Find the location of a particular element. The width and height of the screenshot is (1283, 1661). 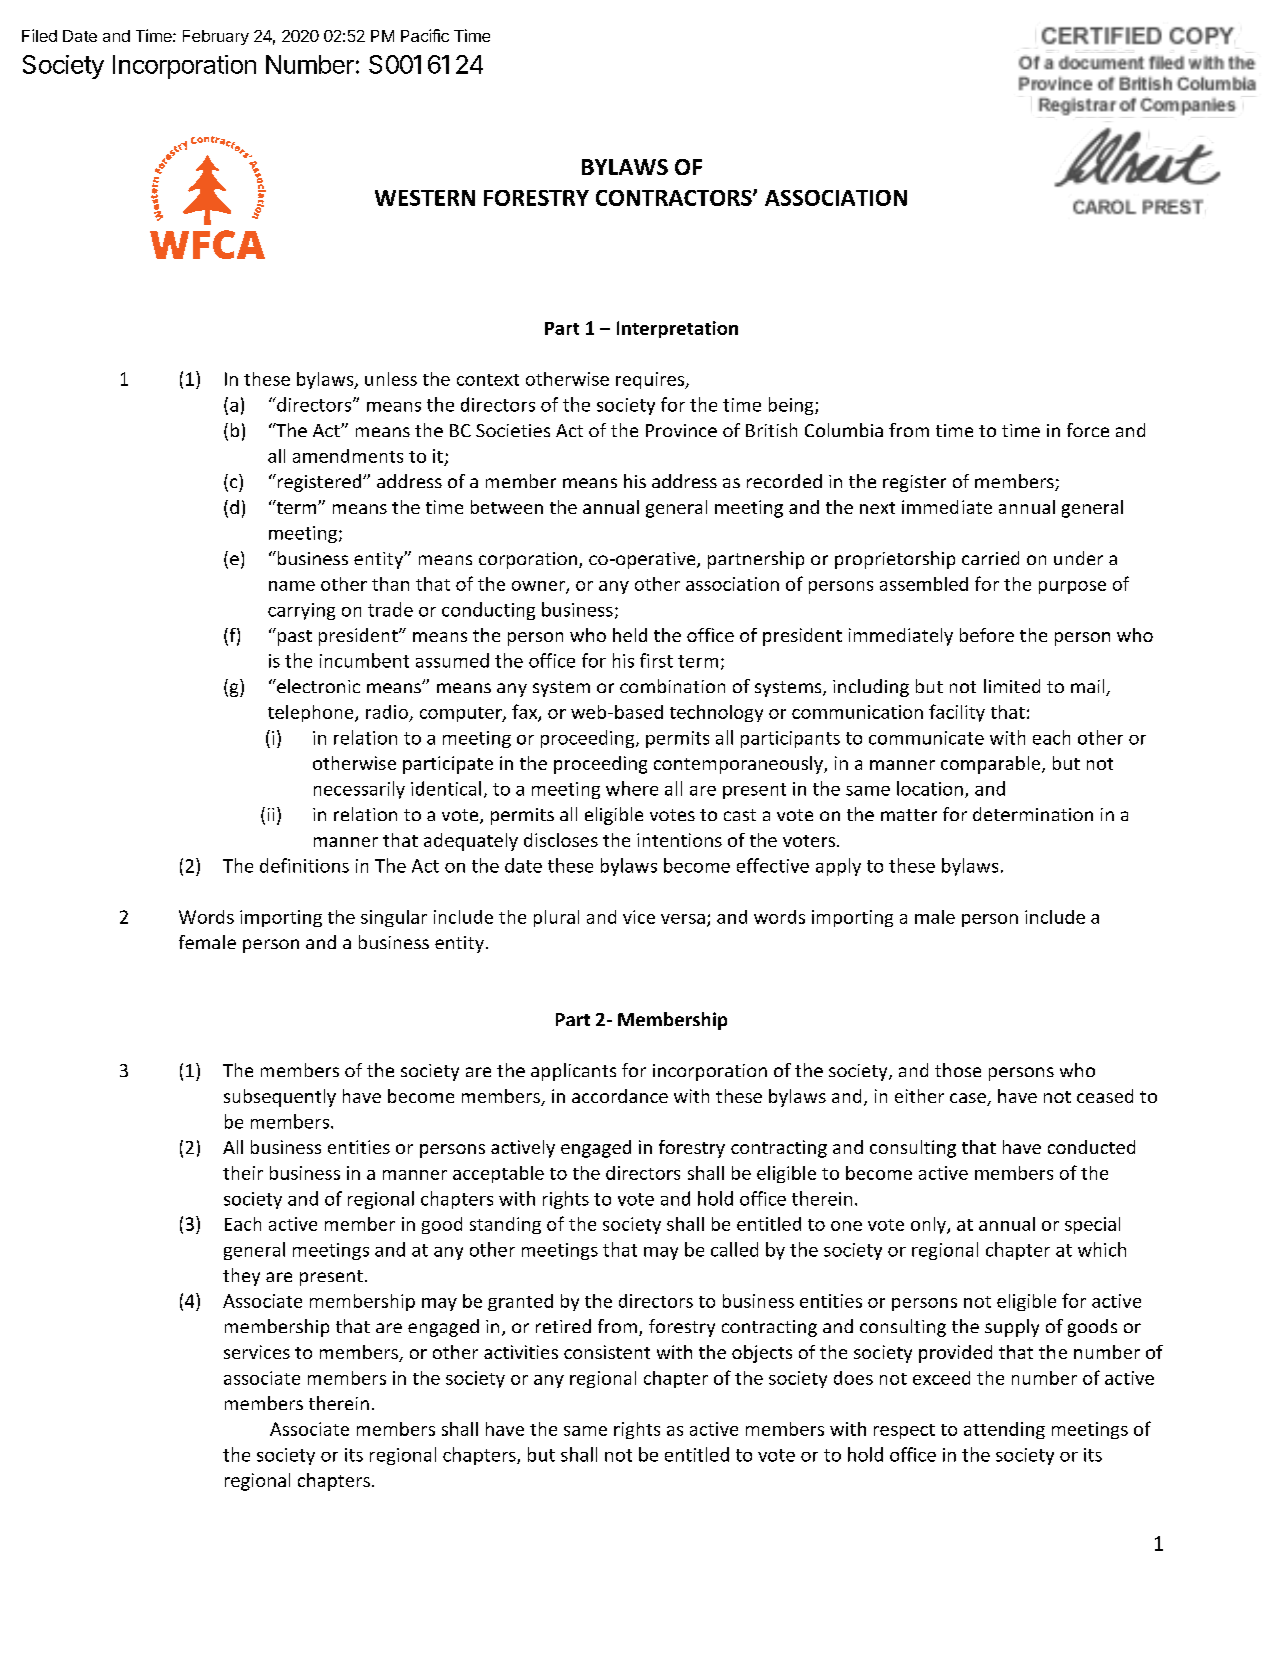

they is located at coordinates (241, 1277).
